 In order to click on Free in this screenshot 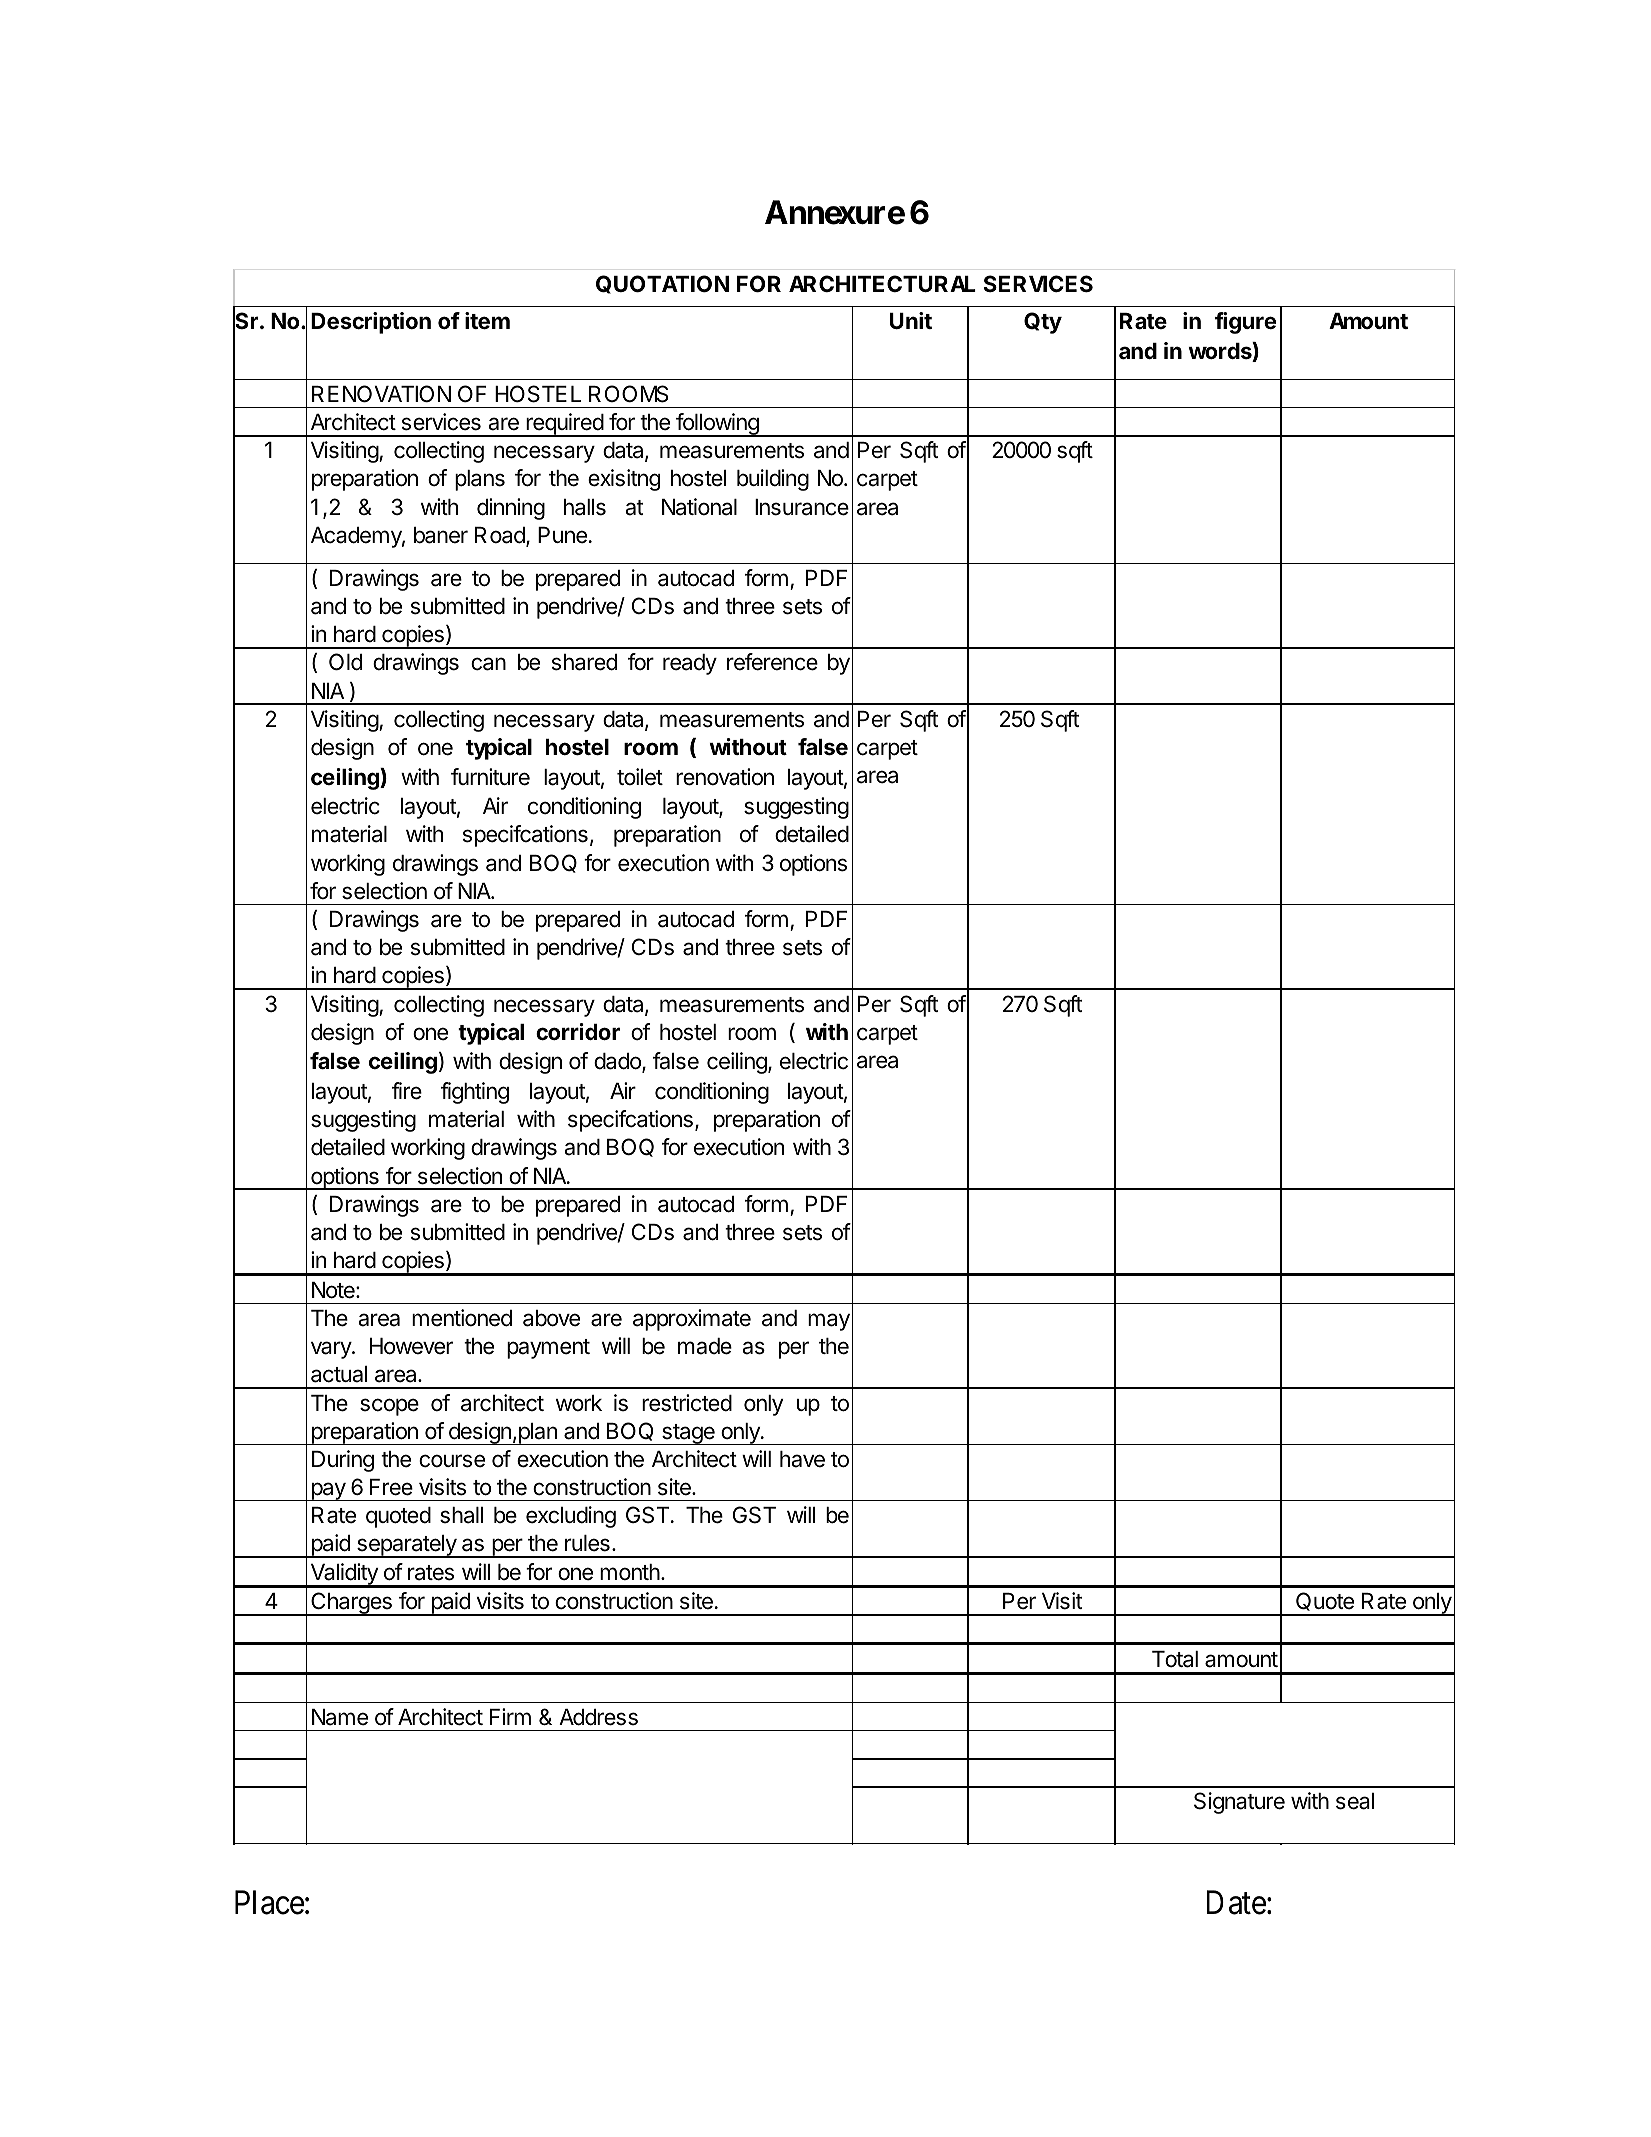, I will do `click(391, 1487)`.
